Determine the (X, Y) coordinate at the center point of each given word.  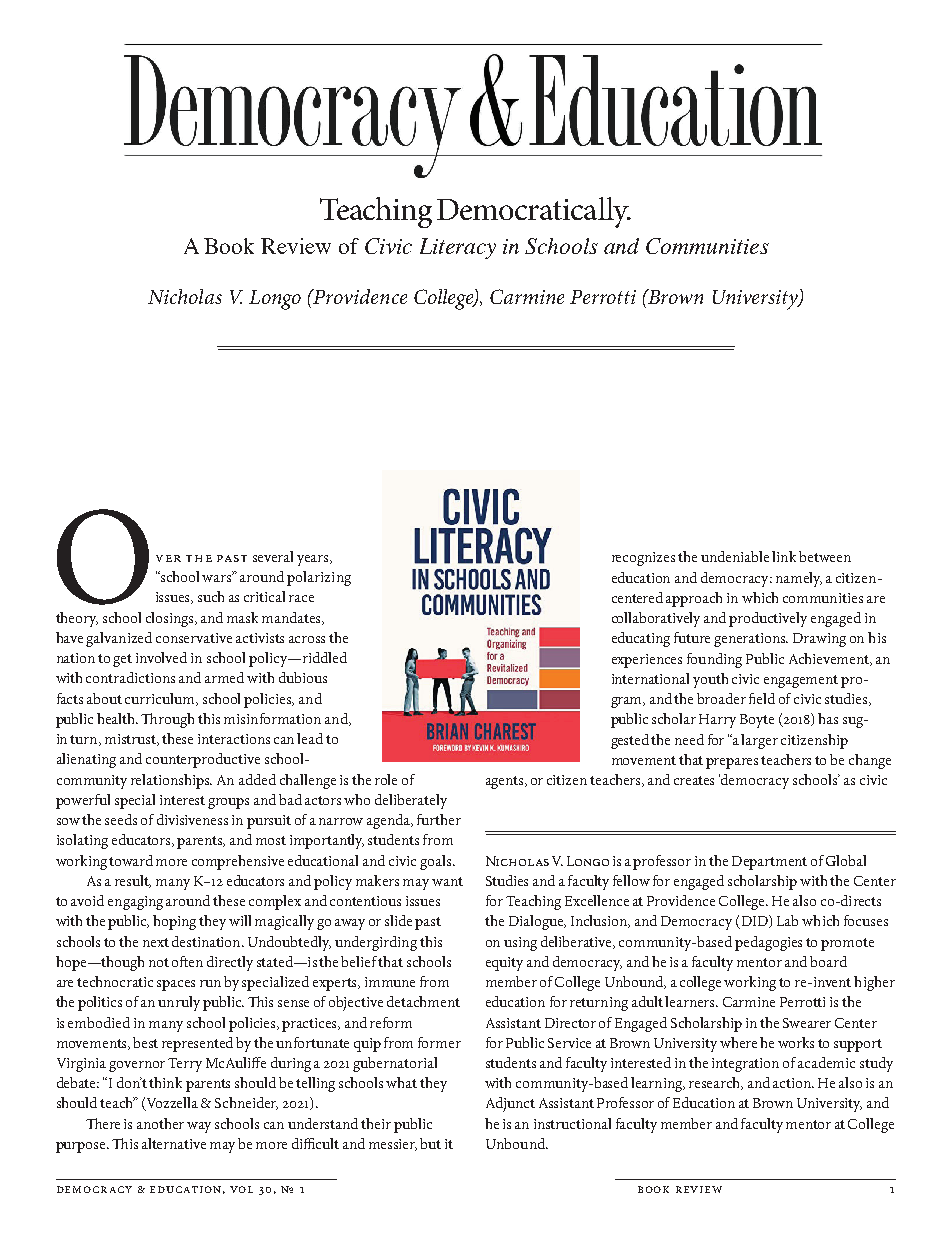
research (716, 1083)
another (160, 1123)
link (786, 556)
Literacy (458, 248)
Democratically (534, 212)
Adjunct (510, 1104)
